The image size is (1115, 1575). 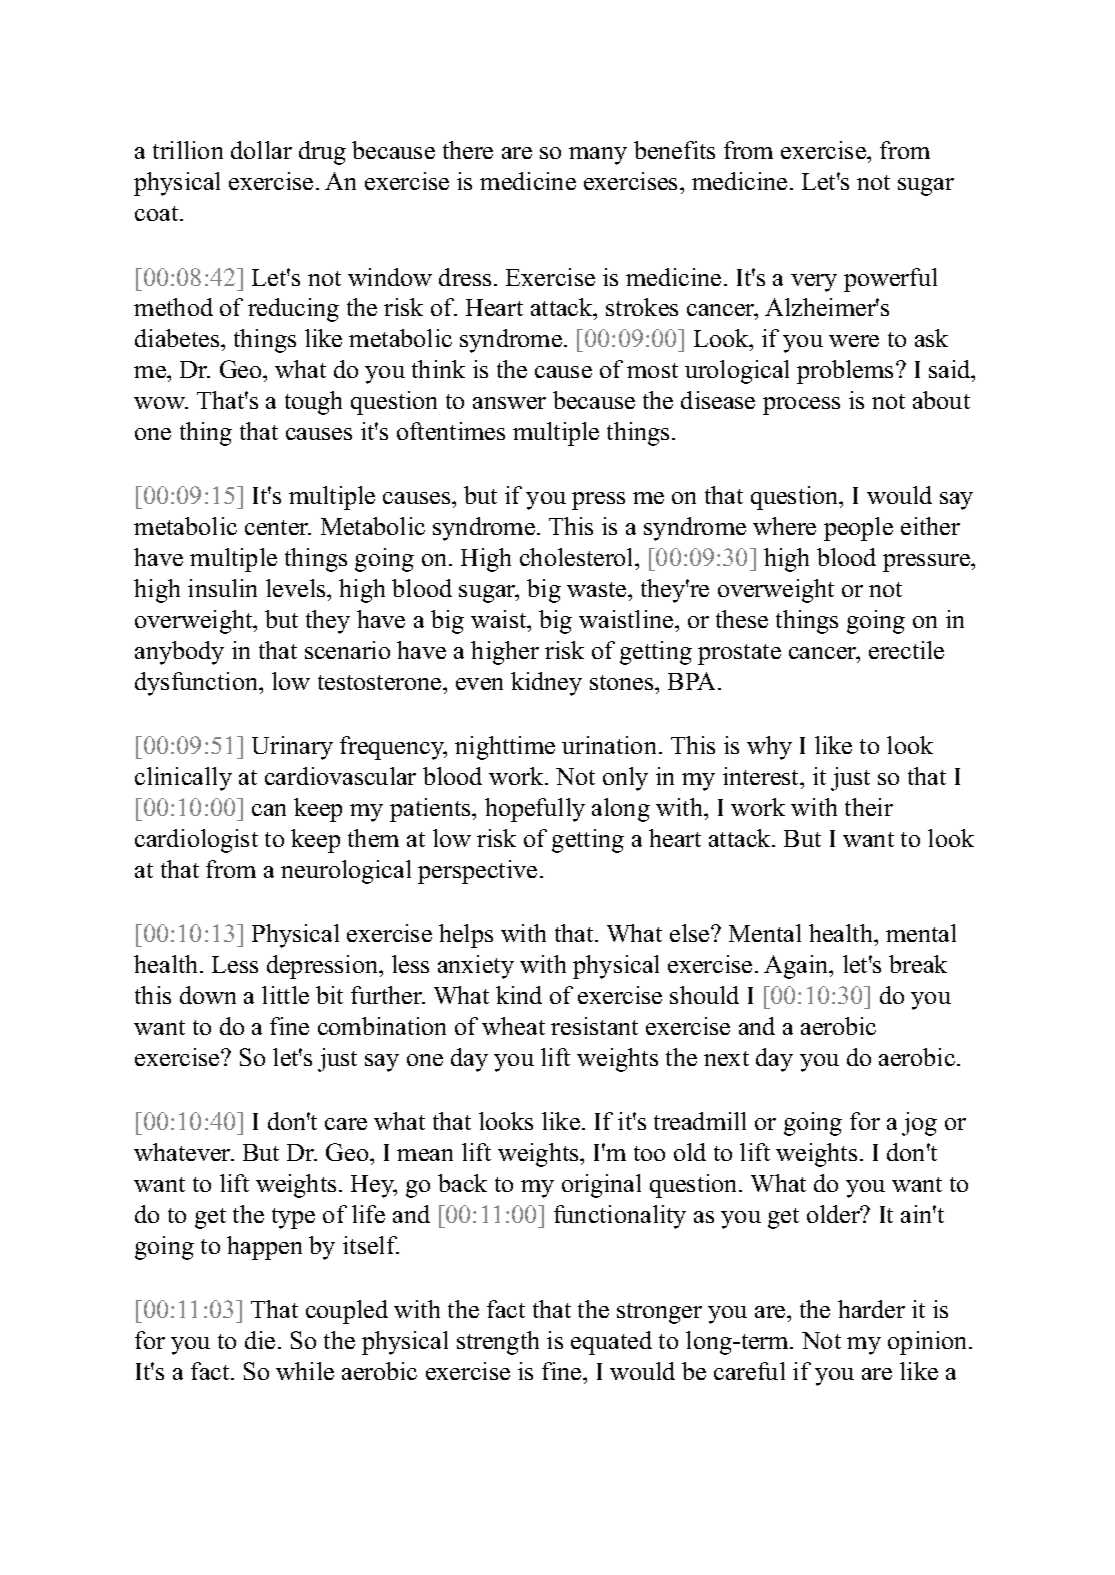 What do you see at coordinates (285, 995) in the screenshot?
I see `little` at bounding box center [285, 995].
